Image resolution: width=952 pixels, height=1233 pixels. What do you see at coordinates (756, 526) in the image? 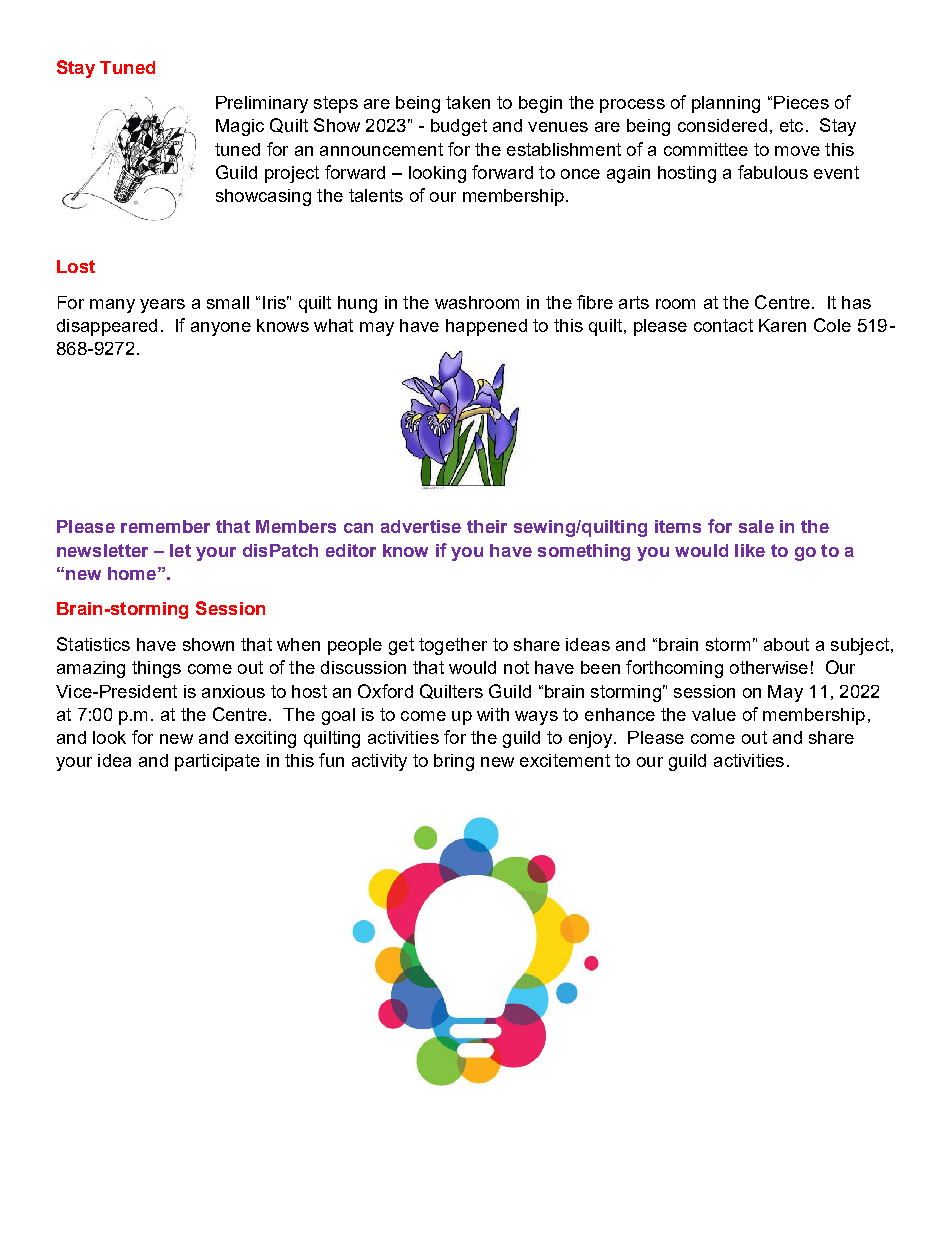
I see `sale` at bounding box center [756, 526].
